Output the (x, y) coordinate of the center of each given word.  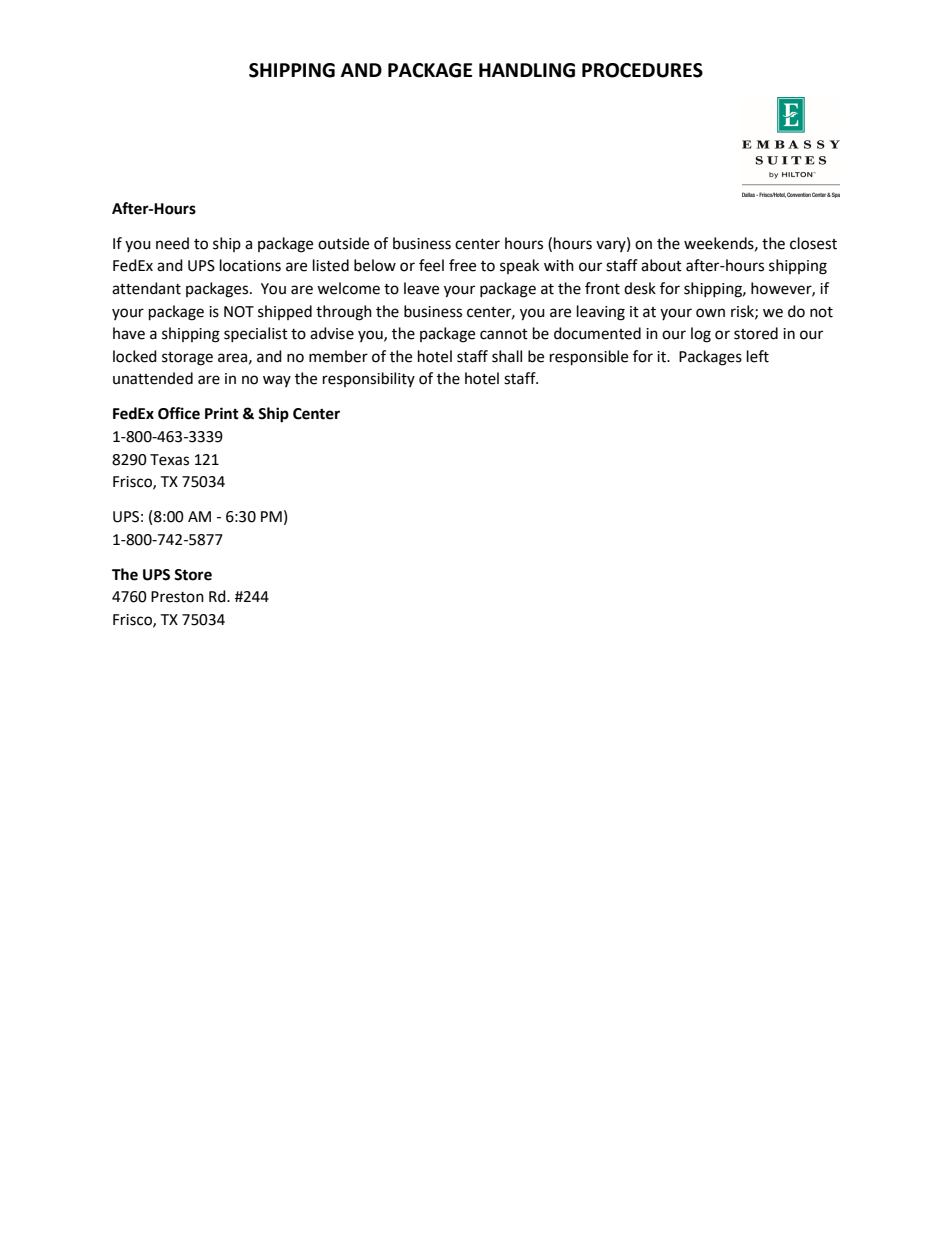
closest (813, 243)
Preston (177, 597)
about (661, 265)
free (462, 265)
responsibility (369, 379)
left (758, 356)
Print (222, 413)
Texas (169, 460)
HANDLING (527, 70)
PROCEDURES (642, 70)
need (172, 243)
